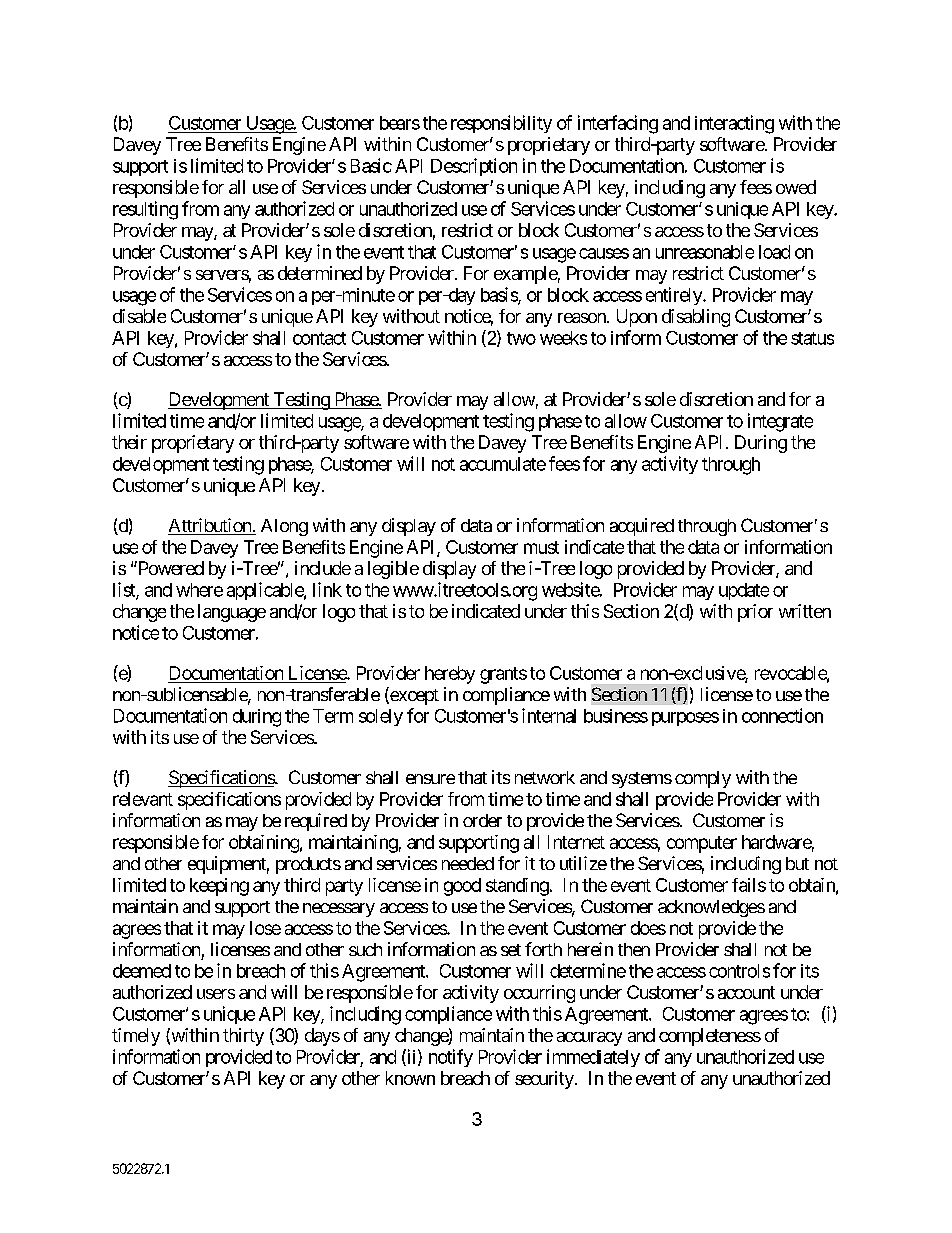 The image size is (952, 1233). What do you see at coordinates (474, 167) in the screenshot?
I see `Description` at bounding box center [474, 167].
